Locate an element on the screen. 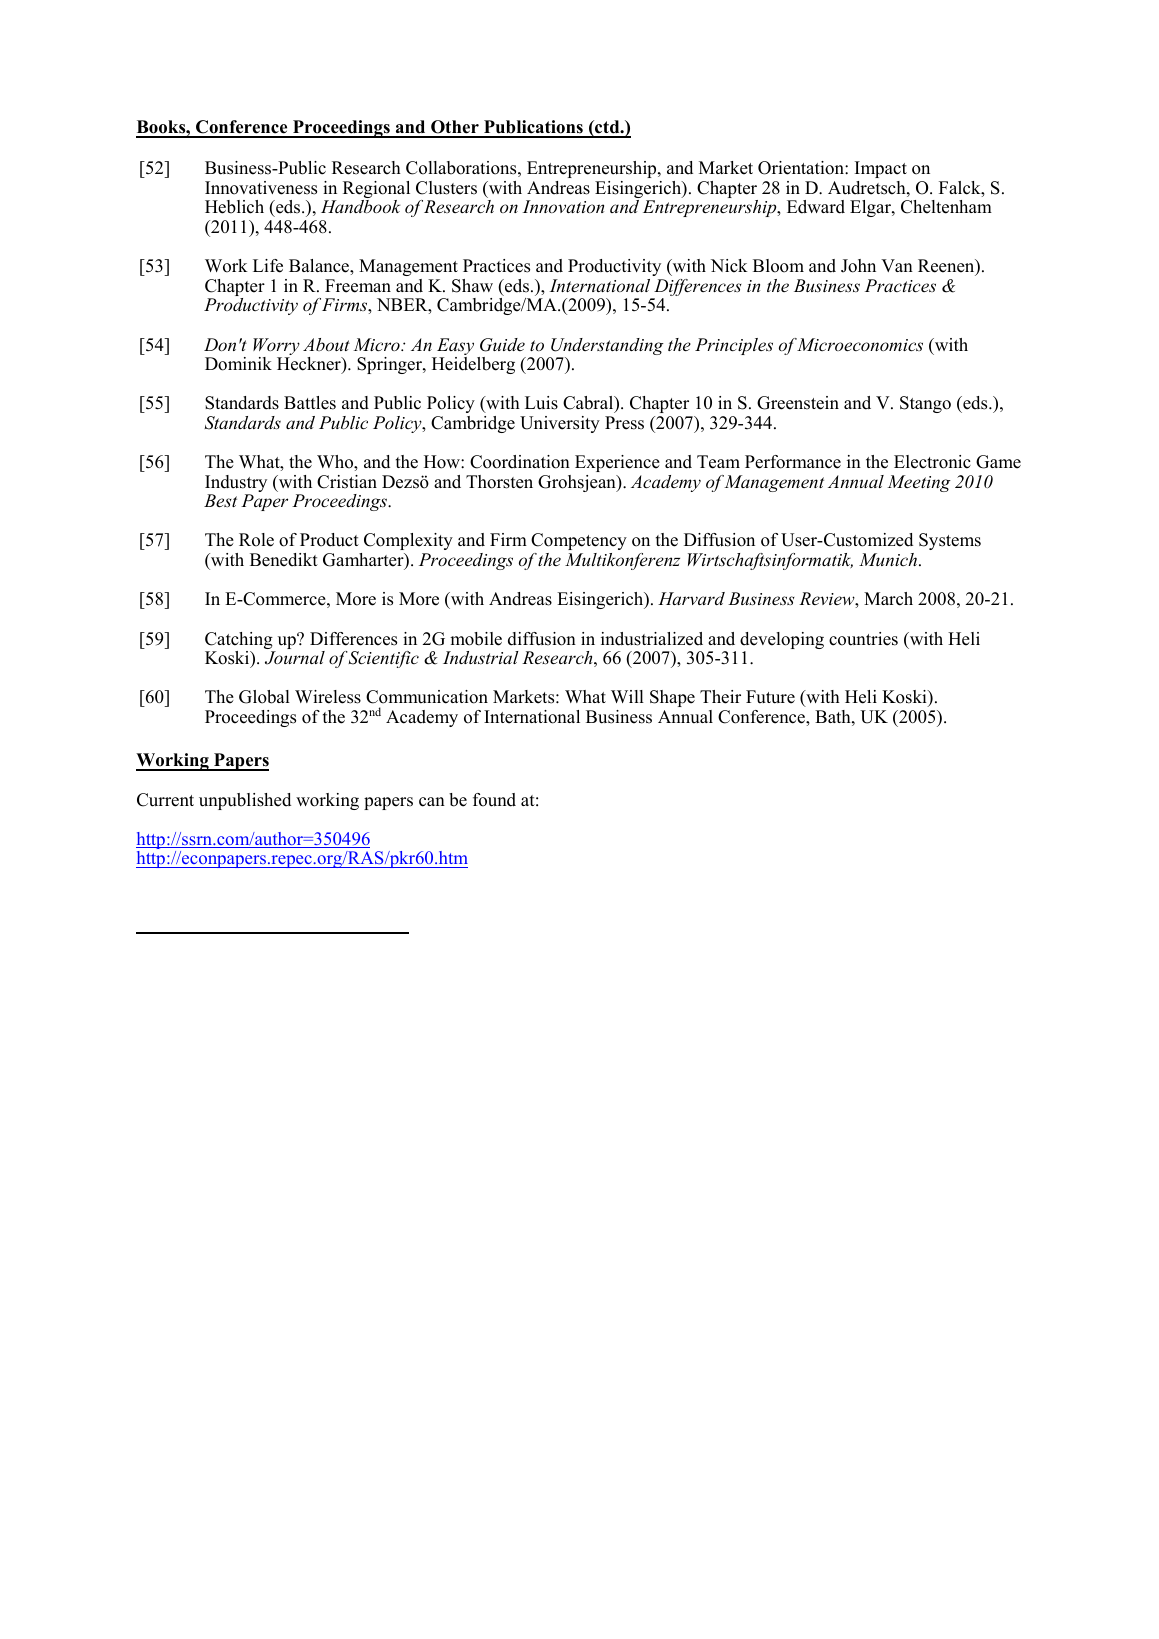 The width and height of the screenshot is (1159, 1639). Future is located at coordinates (770, 697).
